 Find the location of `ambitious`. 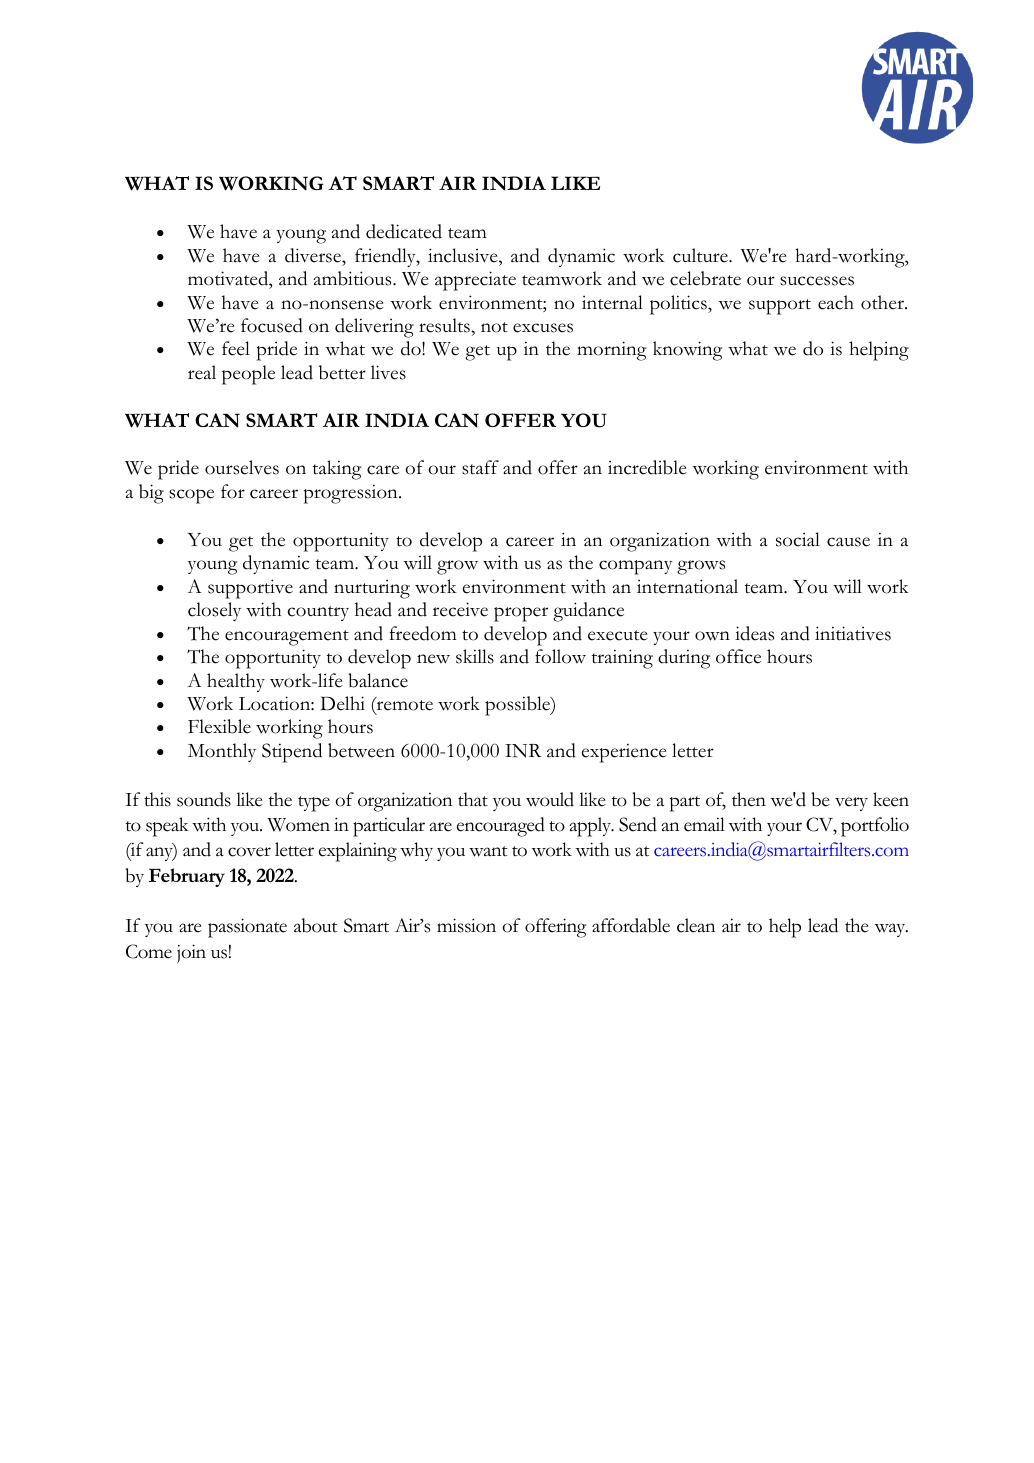

ambitious is located at coordinates (353, 278).
